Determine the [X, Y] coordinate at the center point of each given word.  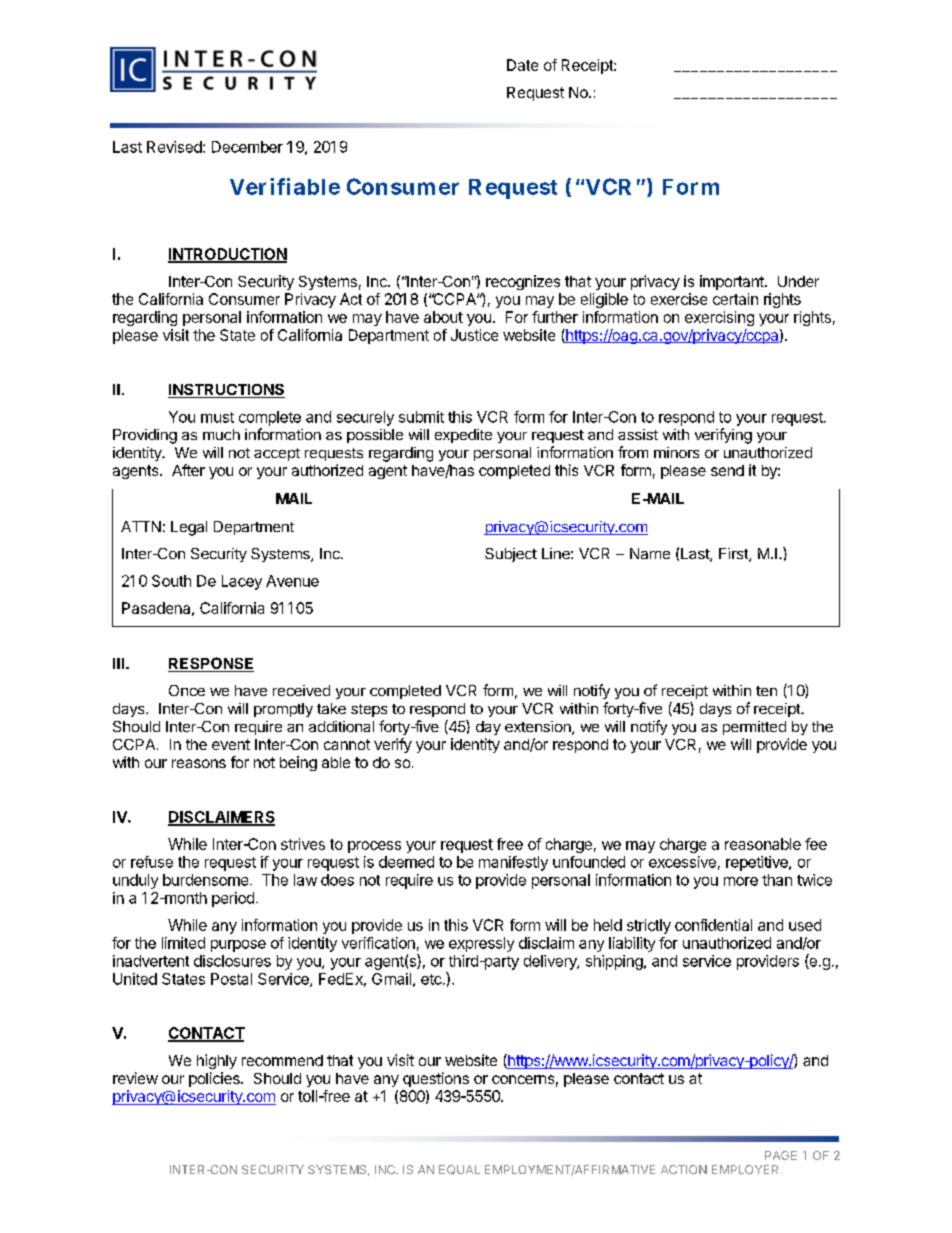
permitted [754, 728]
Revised [175, 147]
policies [215, 1079]
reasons [199, 763]
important [733, 282]
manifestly [513, 863]
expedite [463, 436]
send [727, 470]
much [221, 434]
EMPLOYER [747, 1169]
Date [522, 65]
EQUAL [459, 1170]
